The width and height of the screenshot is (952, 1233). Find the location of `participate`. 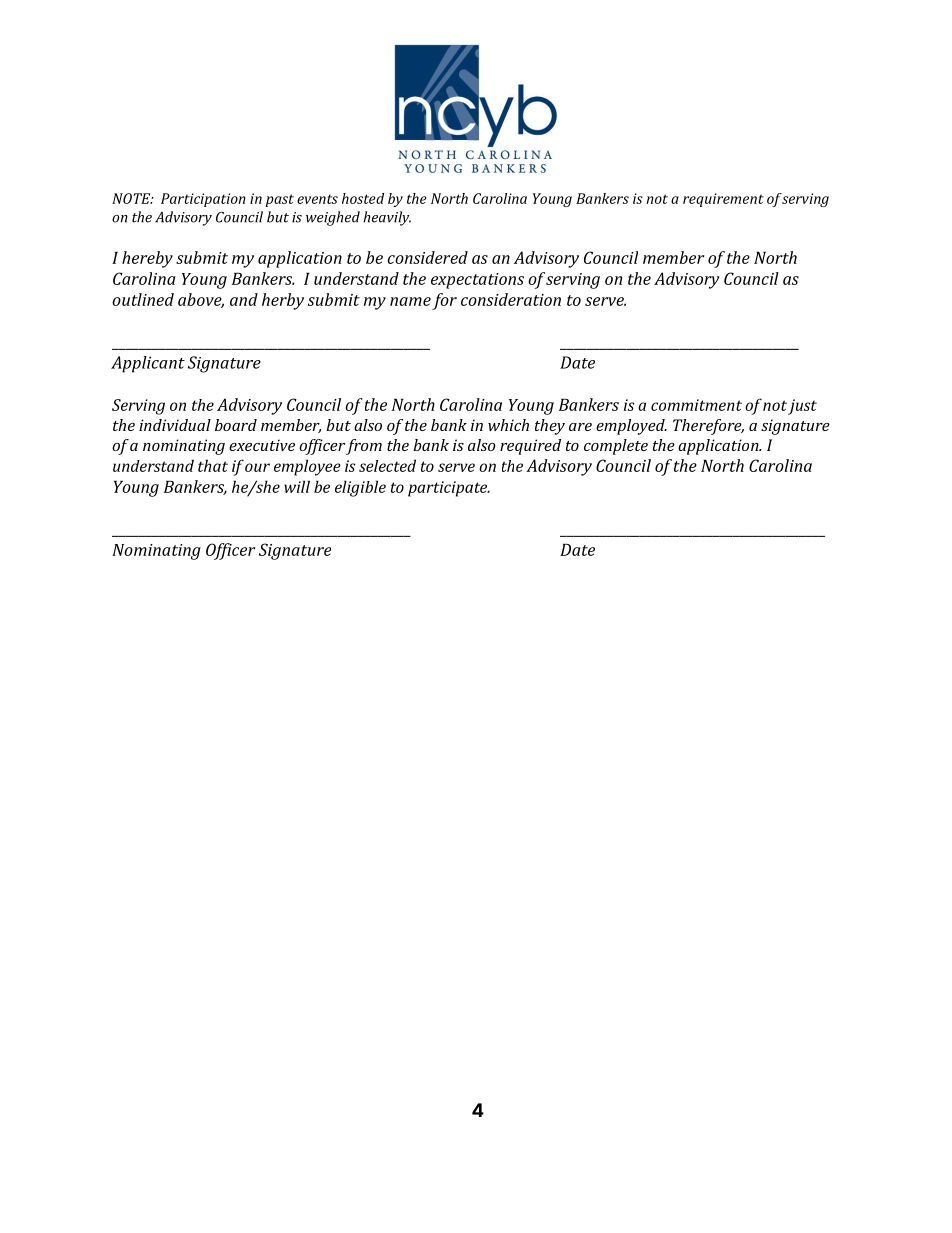

participate is located at coordinates (449, 489).
